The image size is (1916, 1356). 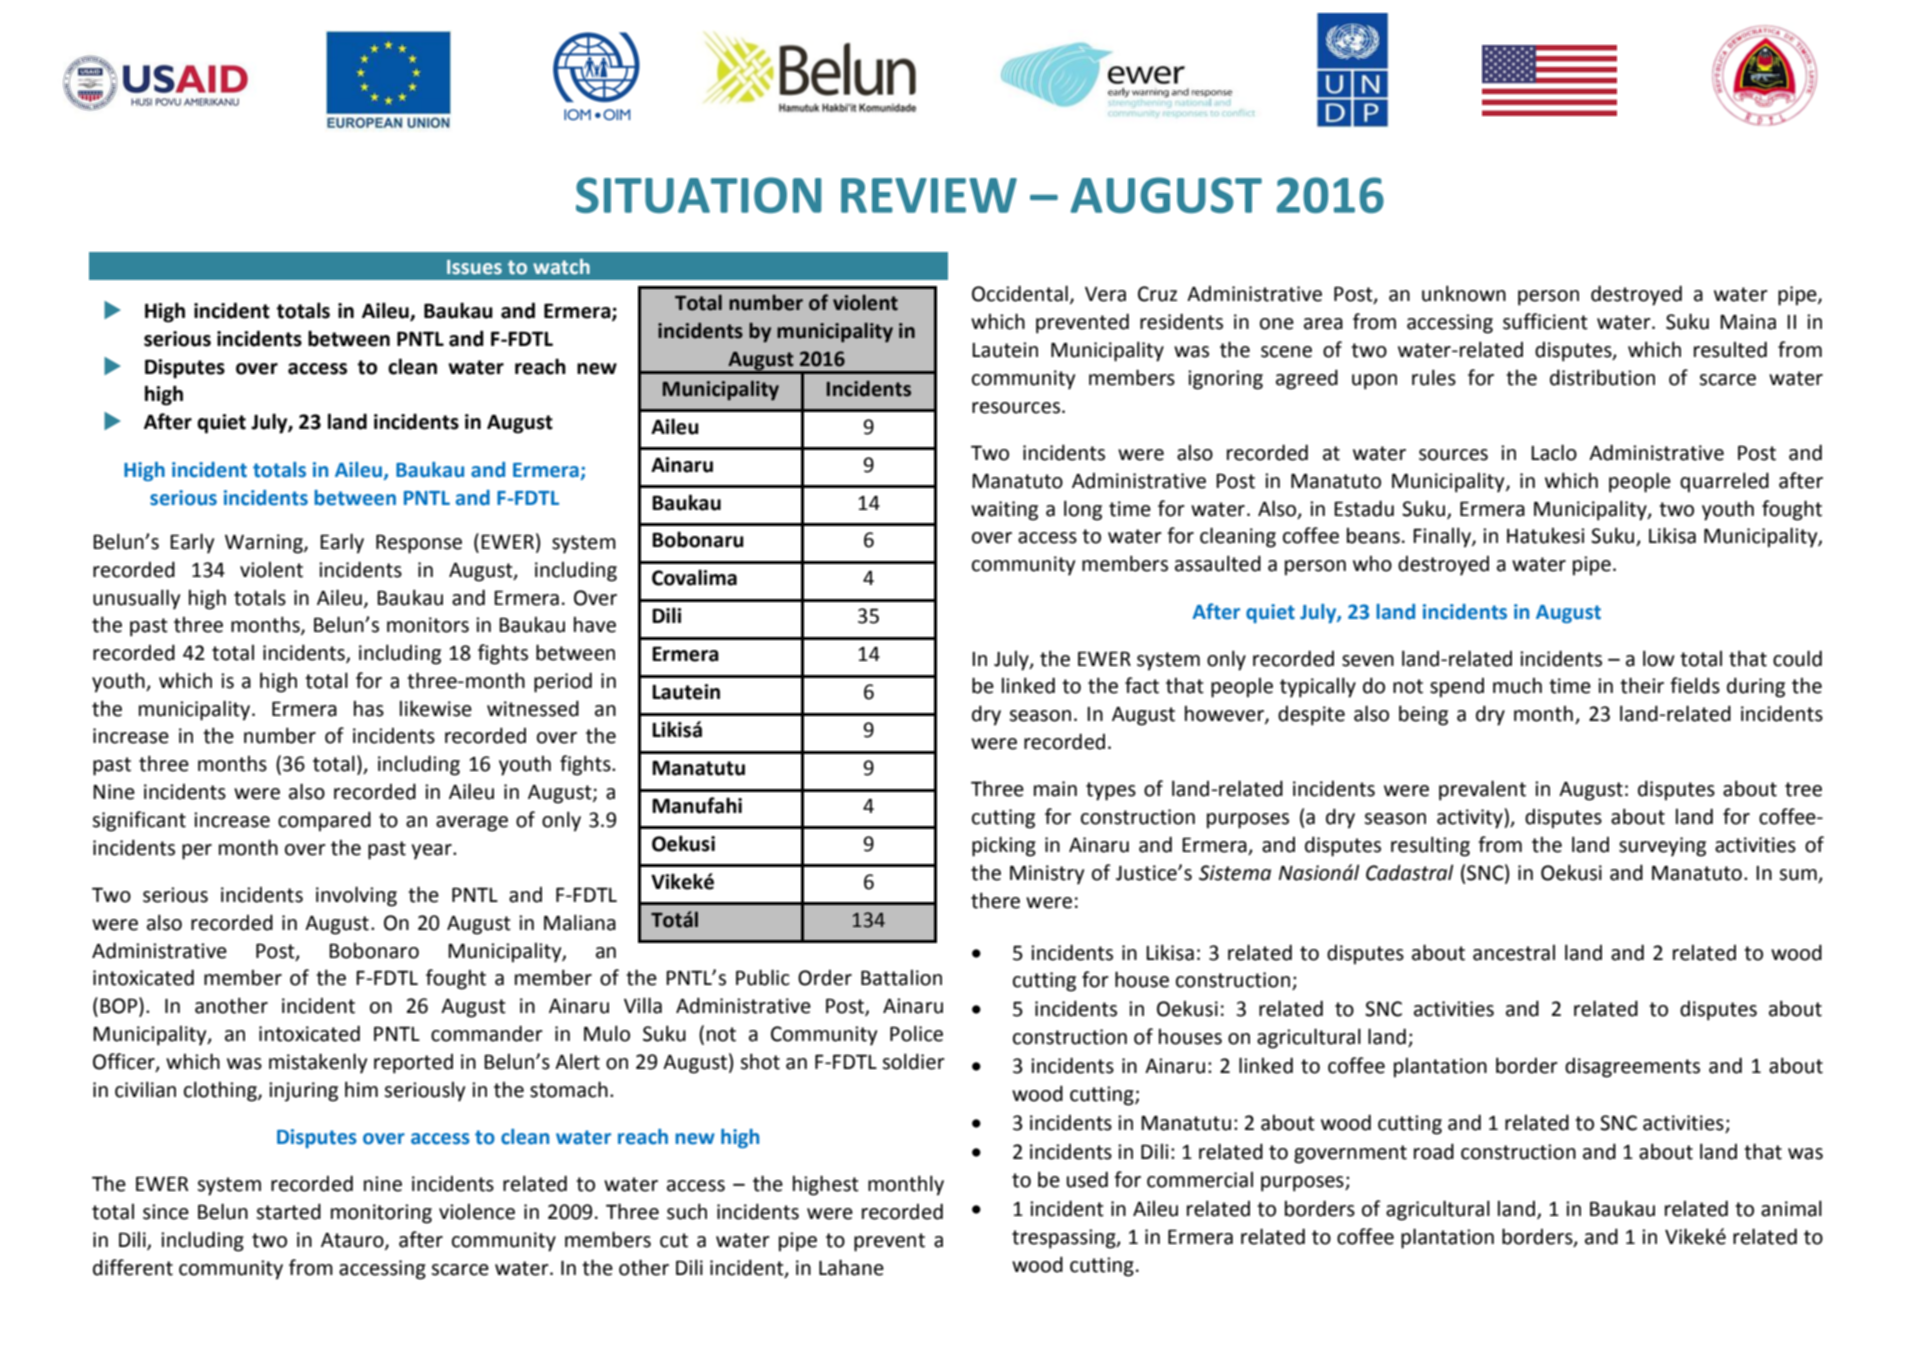 What do you see at coordinates (1464, 293) in the image?
I see `unknown` at bounding box center [1464, 293].
